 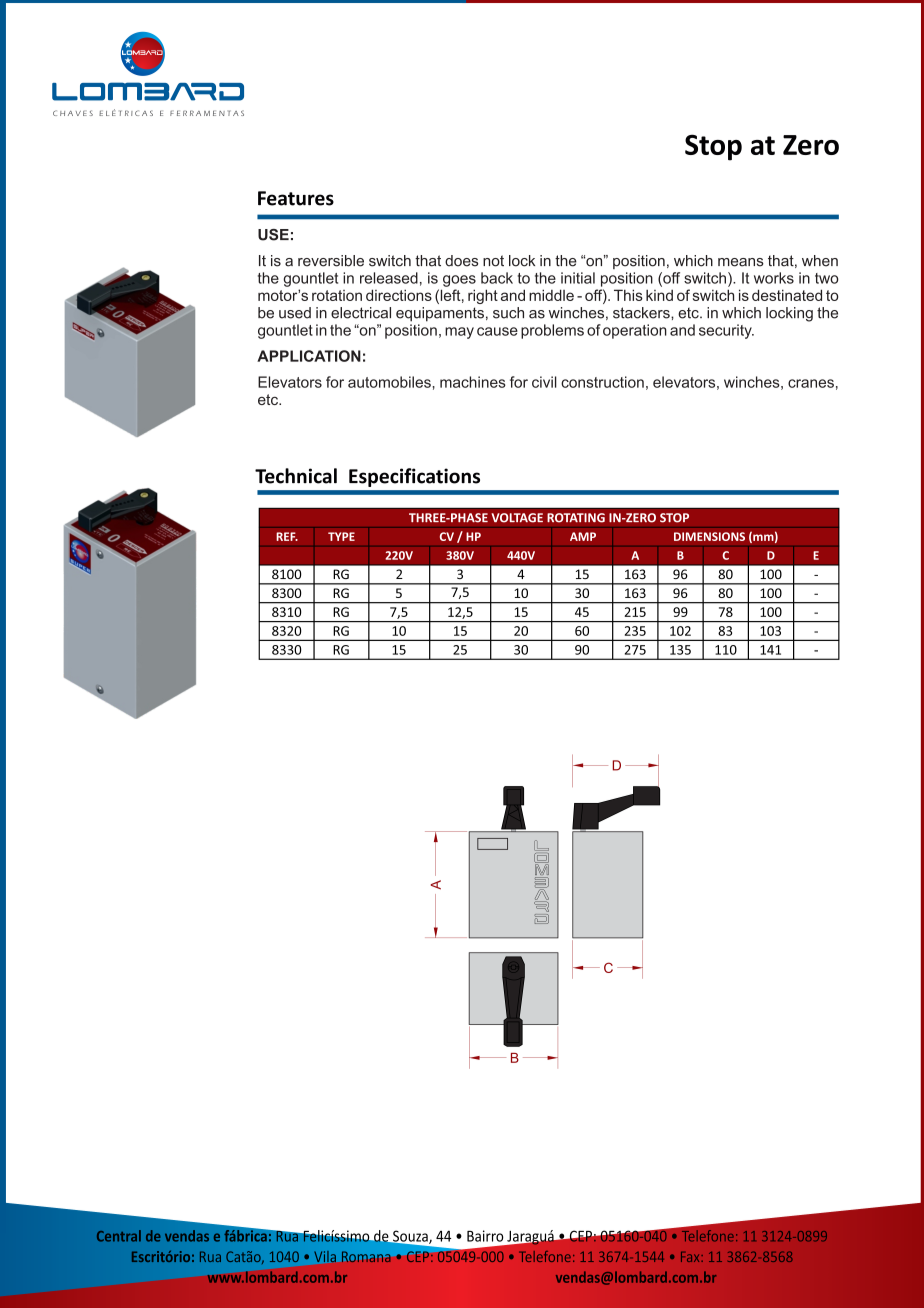 I want to click on VOLTAGE, so click(x=517, y=518).
